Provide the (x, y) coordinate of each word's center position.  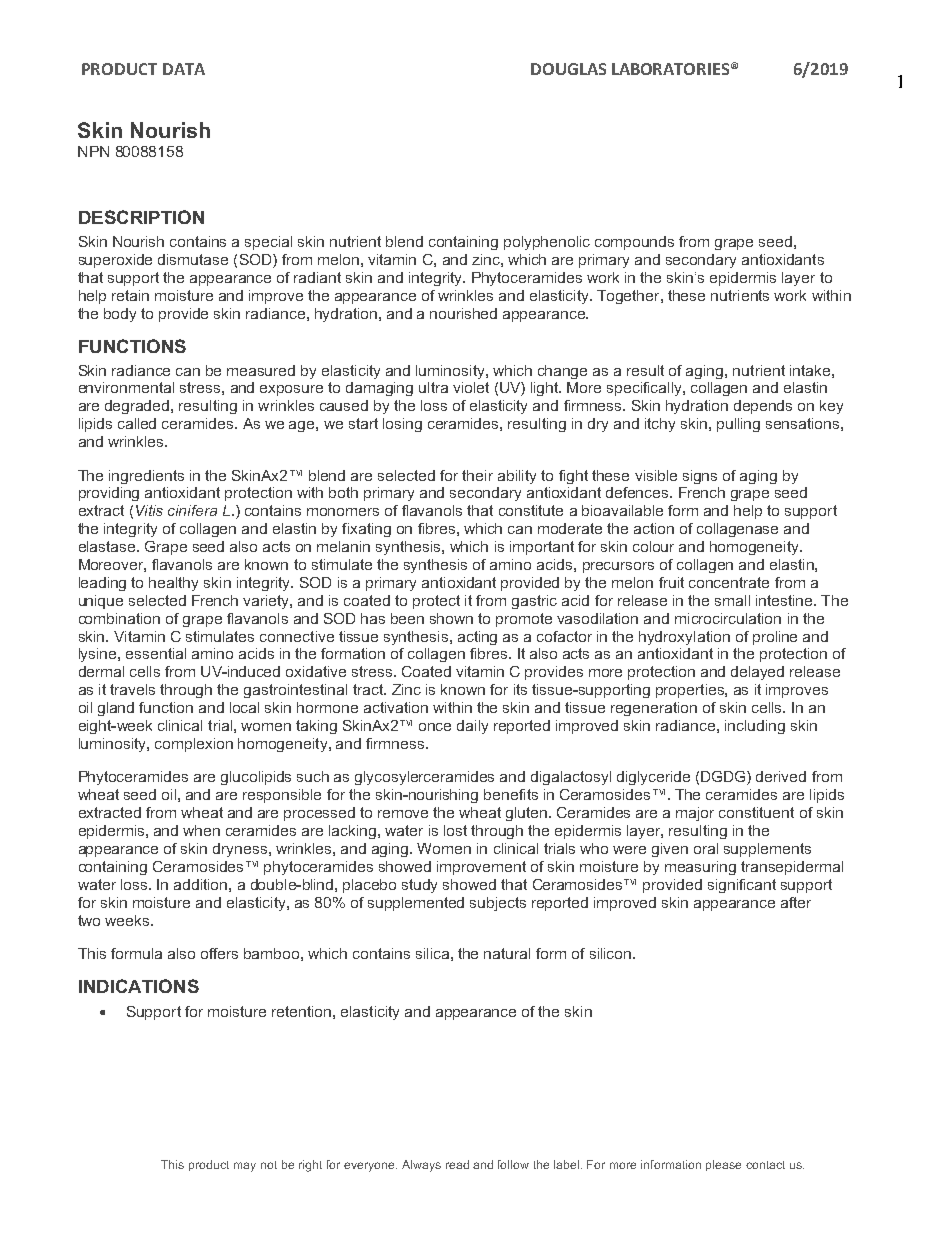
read (457, 1164)
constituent (756, 812)
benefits (511, 794)
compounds (634, 243)
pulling (738, 425)
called (137, 423)
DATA (184, 69)
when (201, 830)
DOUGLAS (568, 69)
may (245, 1167)
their (477, 475)
